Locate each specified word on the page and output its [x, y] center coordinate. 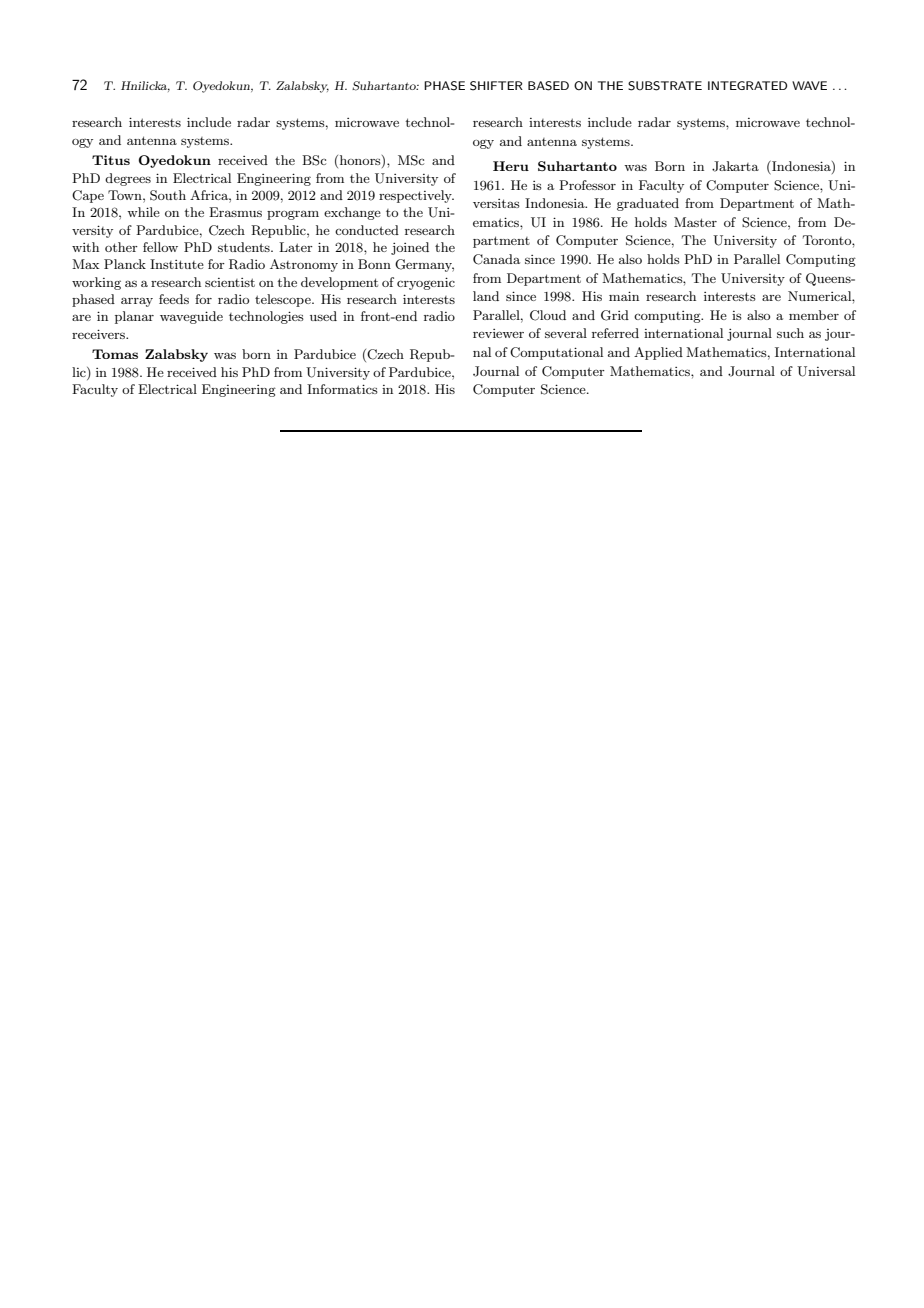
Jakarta [735, 166]
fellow [160, 247]
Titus [111, 160]
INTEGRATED [747, 85]
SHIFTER [496, 86]
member [814, 315]
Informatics [342, 389]
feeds [174, 299]
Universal [826, 371]
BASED [548, 86]
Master [695, 222]
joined [410, 248]
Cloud [548, 315]
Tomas [115, 354]
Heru [511, 166]
